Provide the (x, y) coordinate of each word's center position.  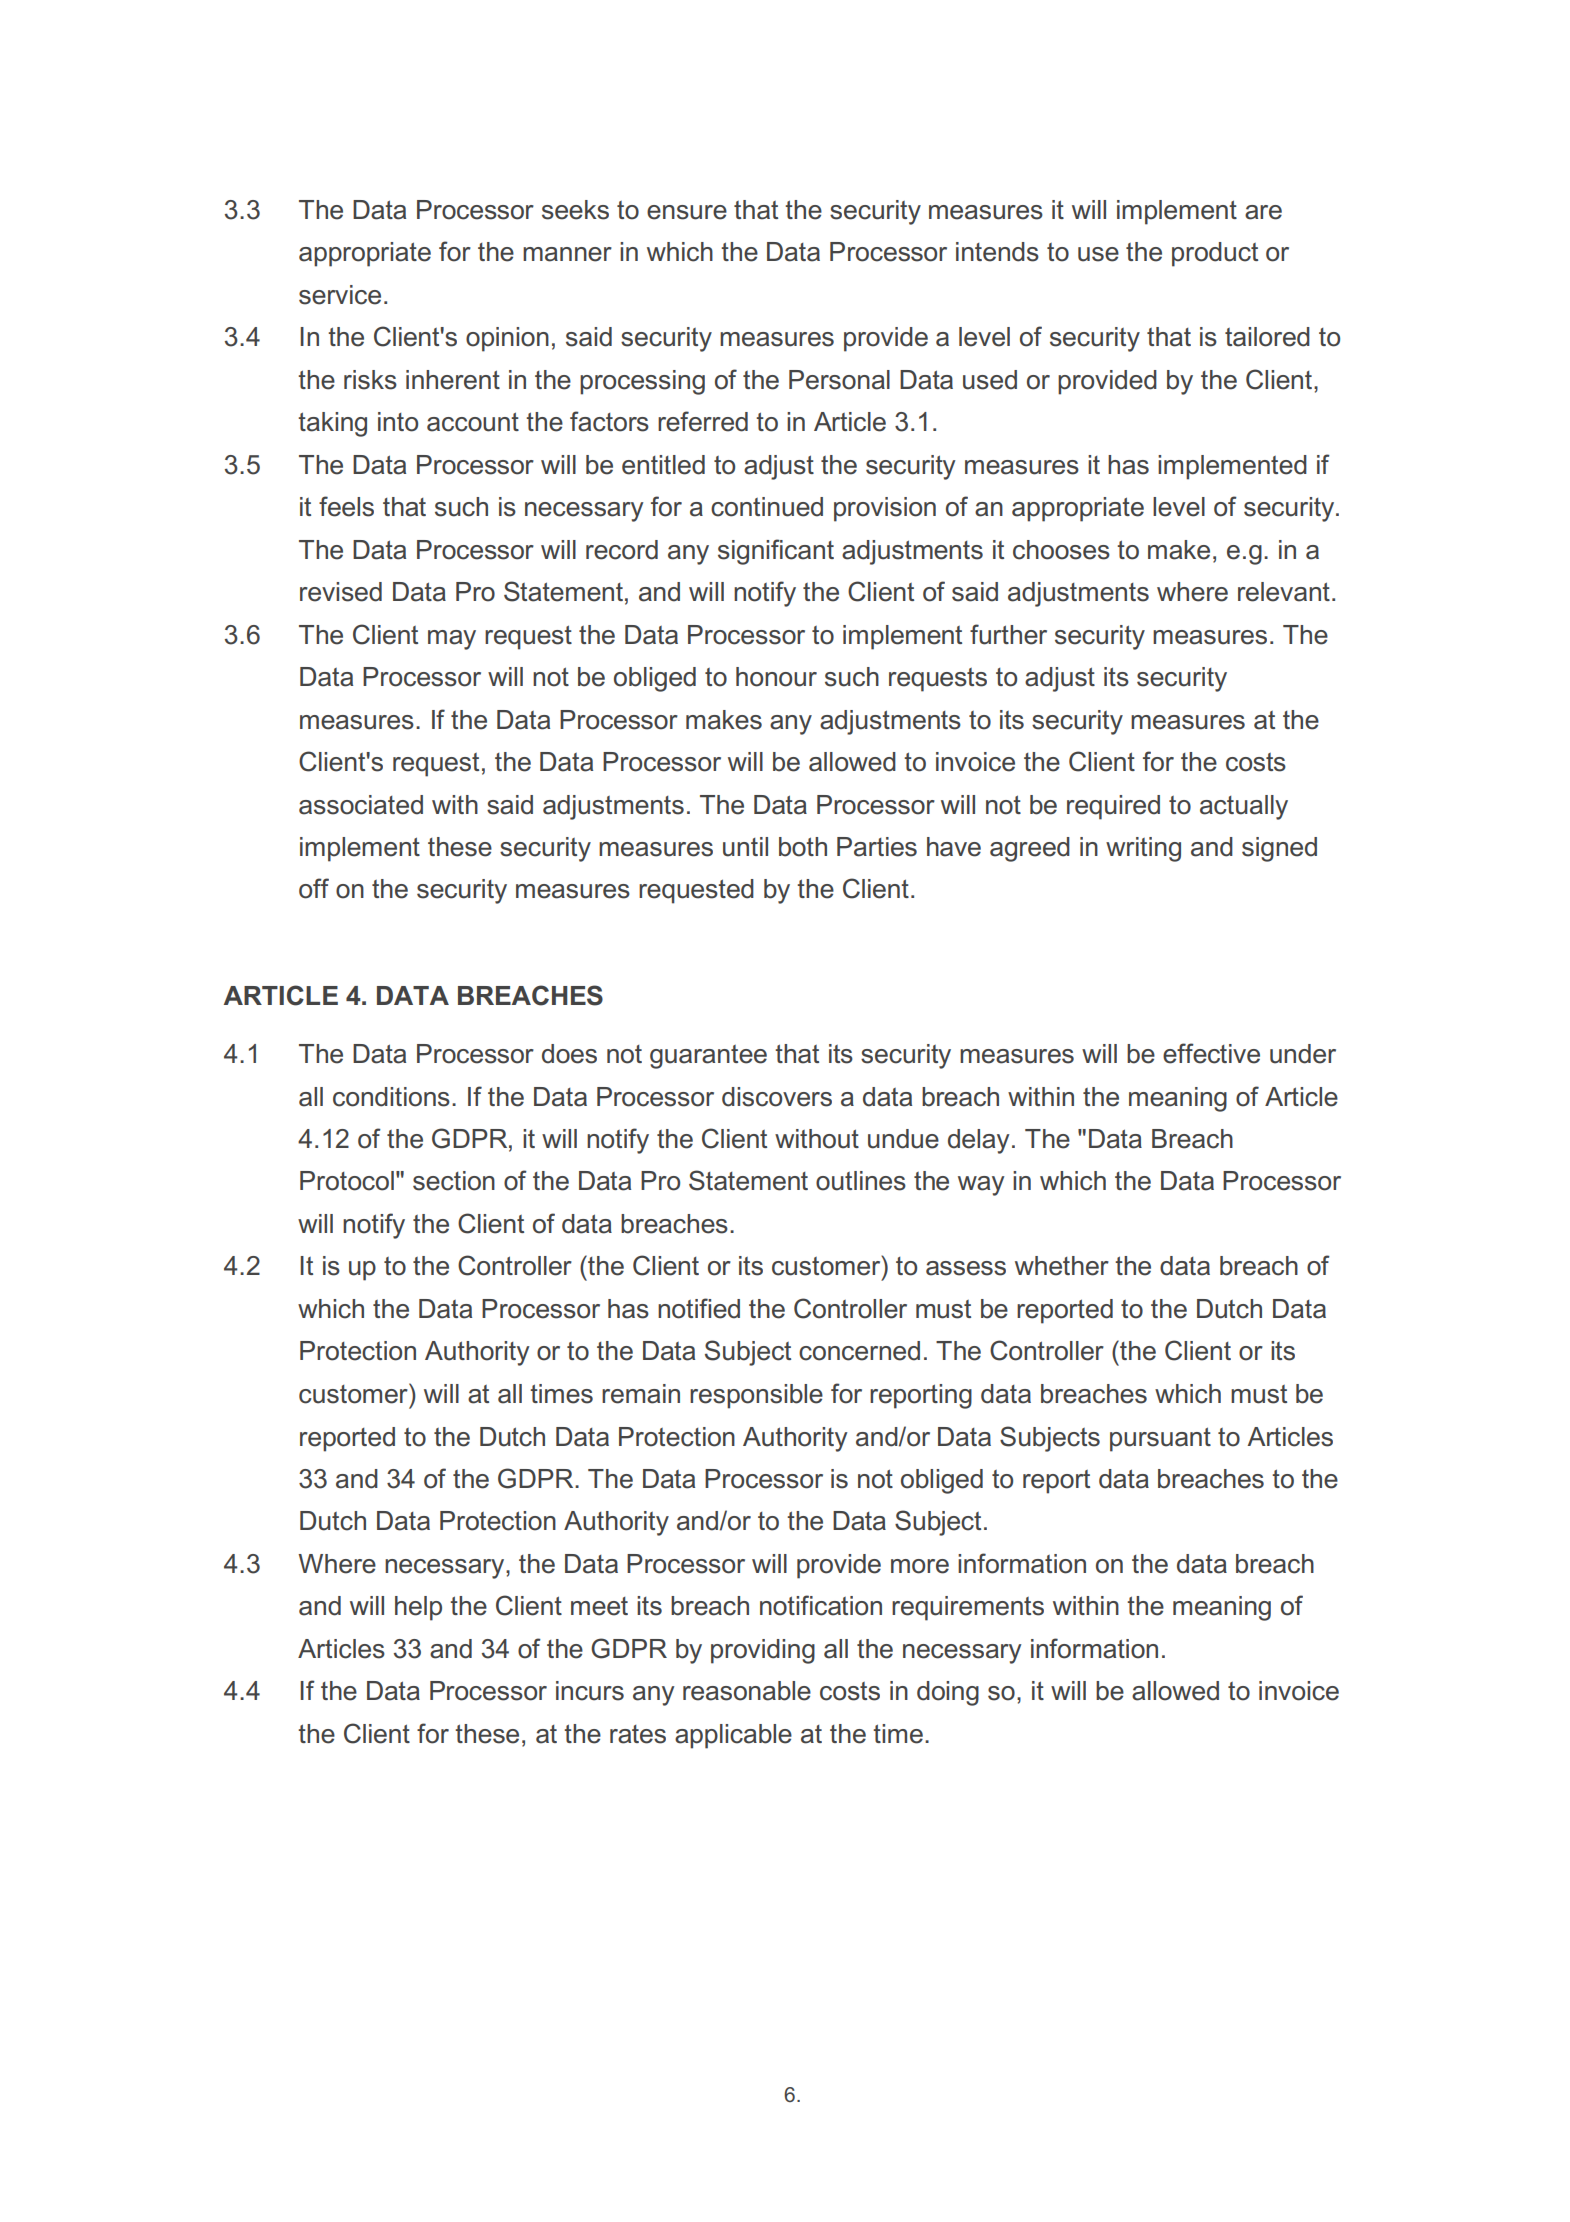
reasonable (747, 1691)
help (418, 1608)
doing (948, 1693)
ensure (687, 212)
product (1215, 254)
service (340, 295)
